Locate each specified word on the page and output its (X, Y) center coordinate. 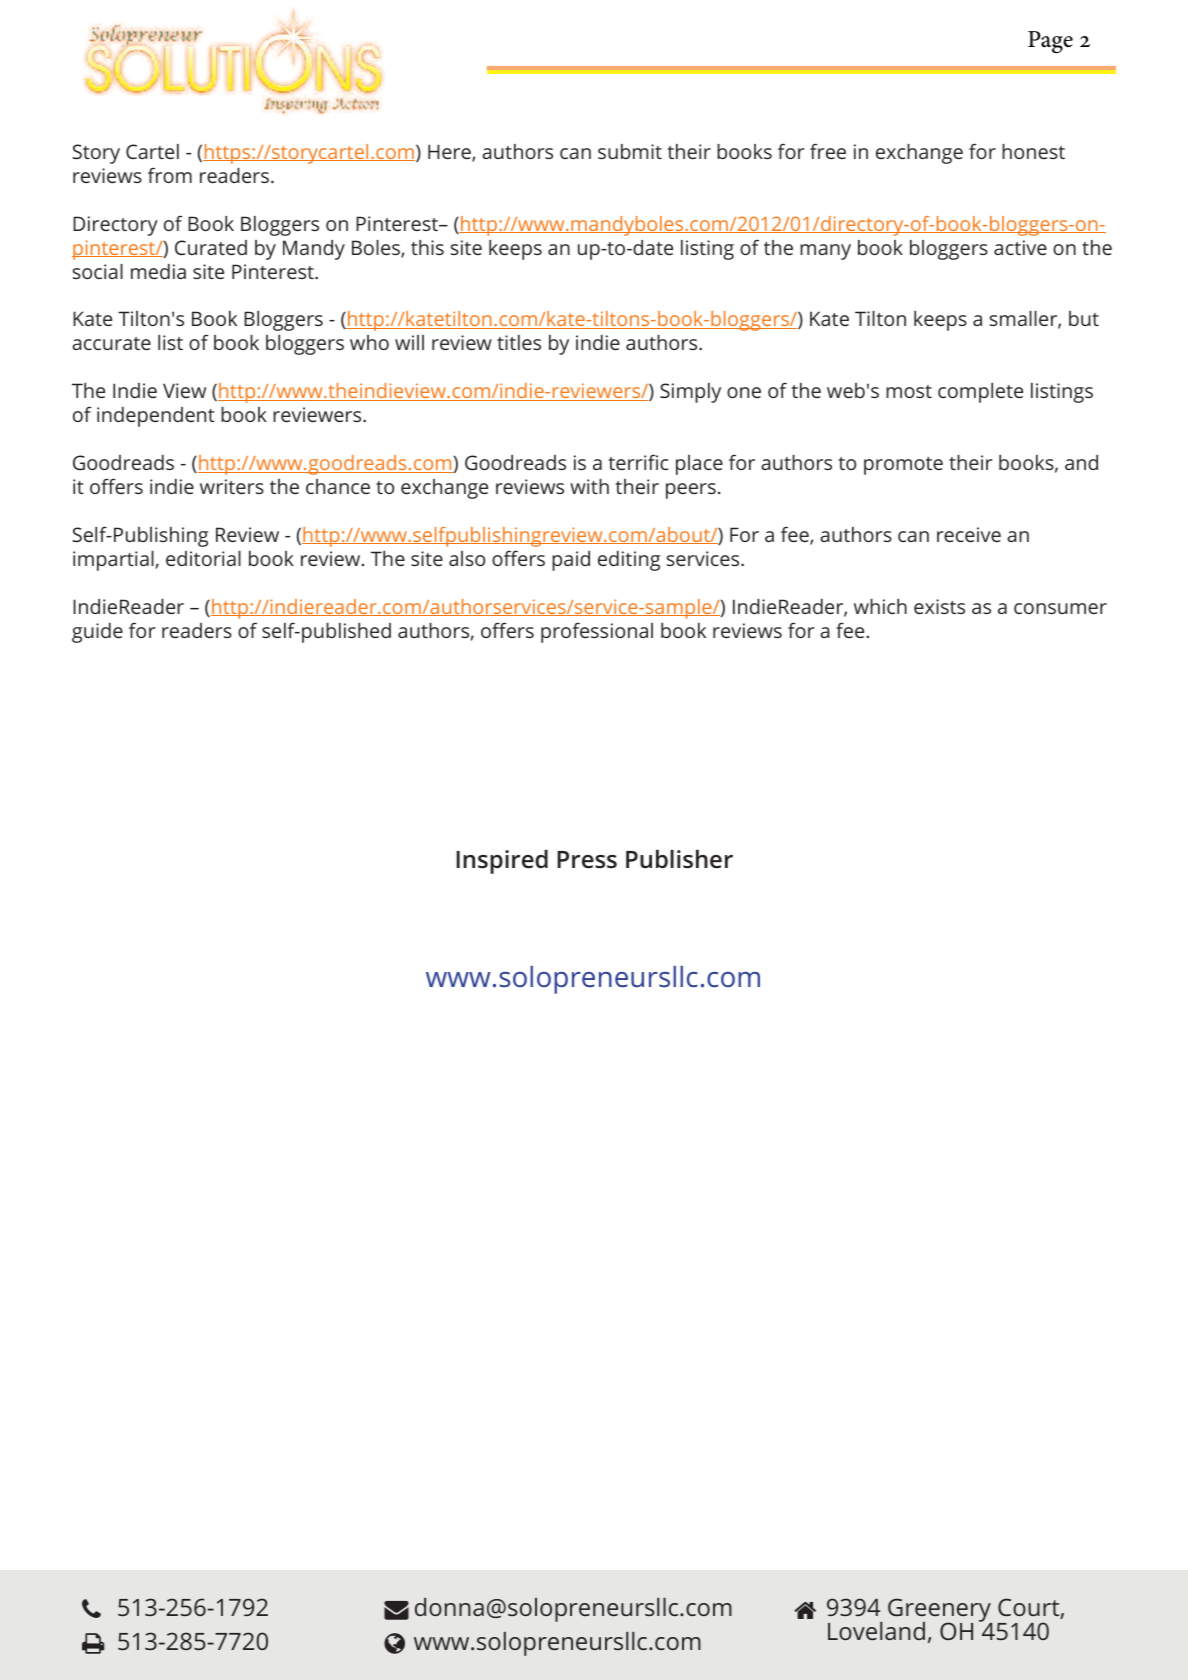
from (170, 175)
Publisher (679, 859)
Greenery (940, 1611)
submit (630, 151)
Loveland (876, 1631)
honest (1033, 151)
